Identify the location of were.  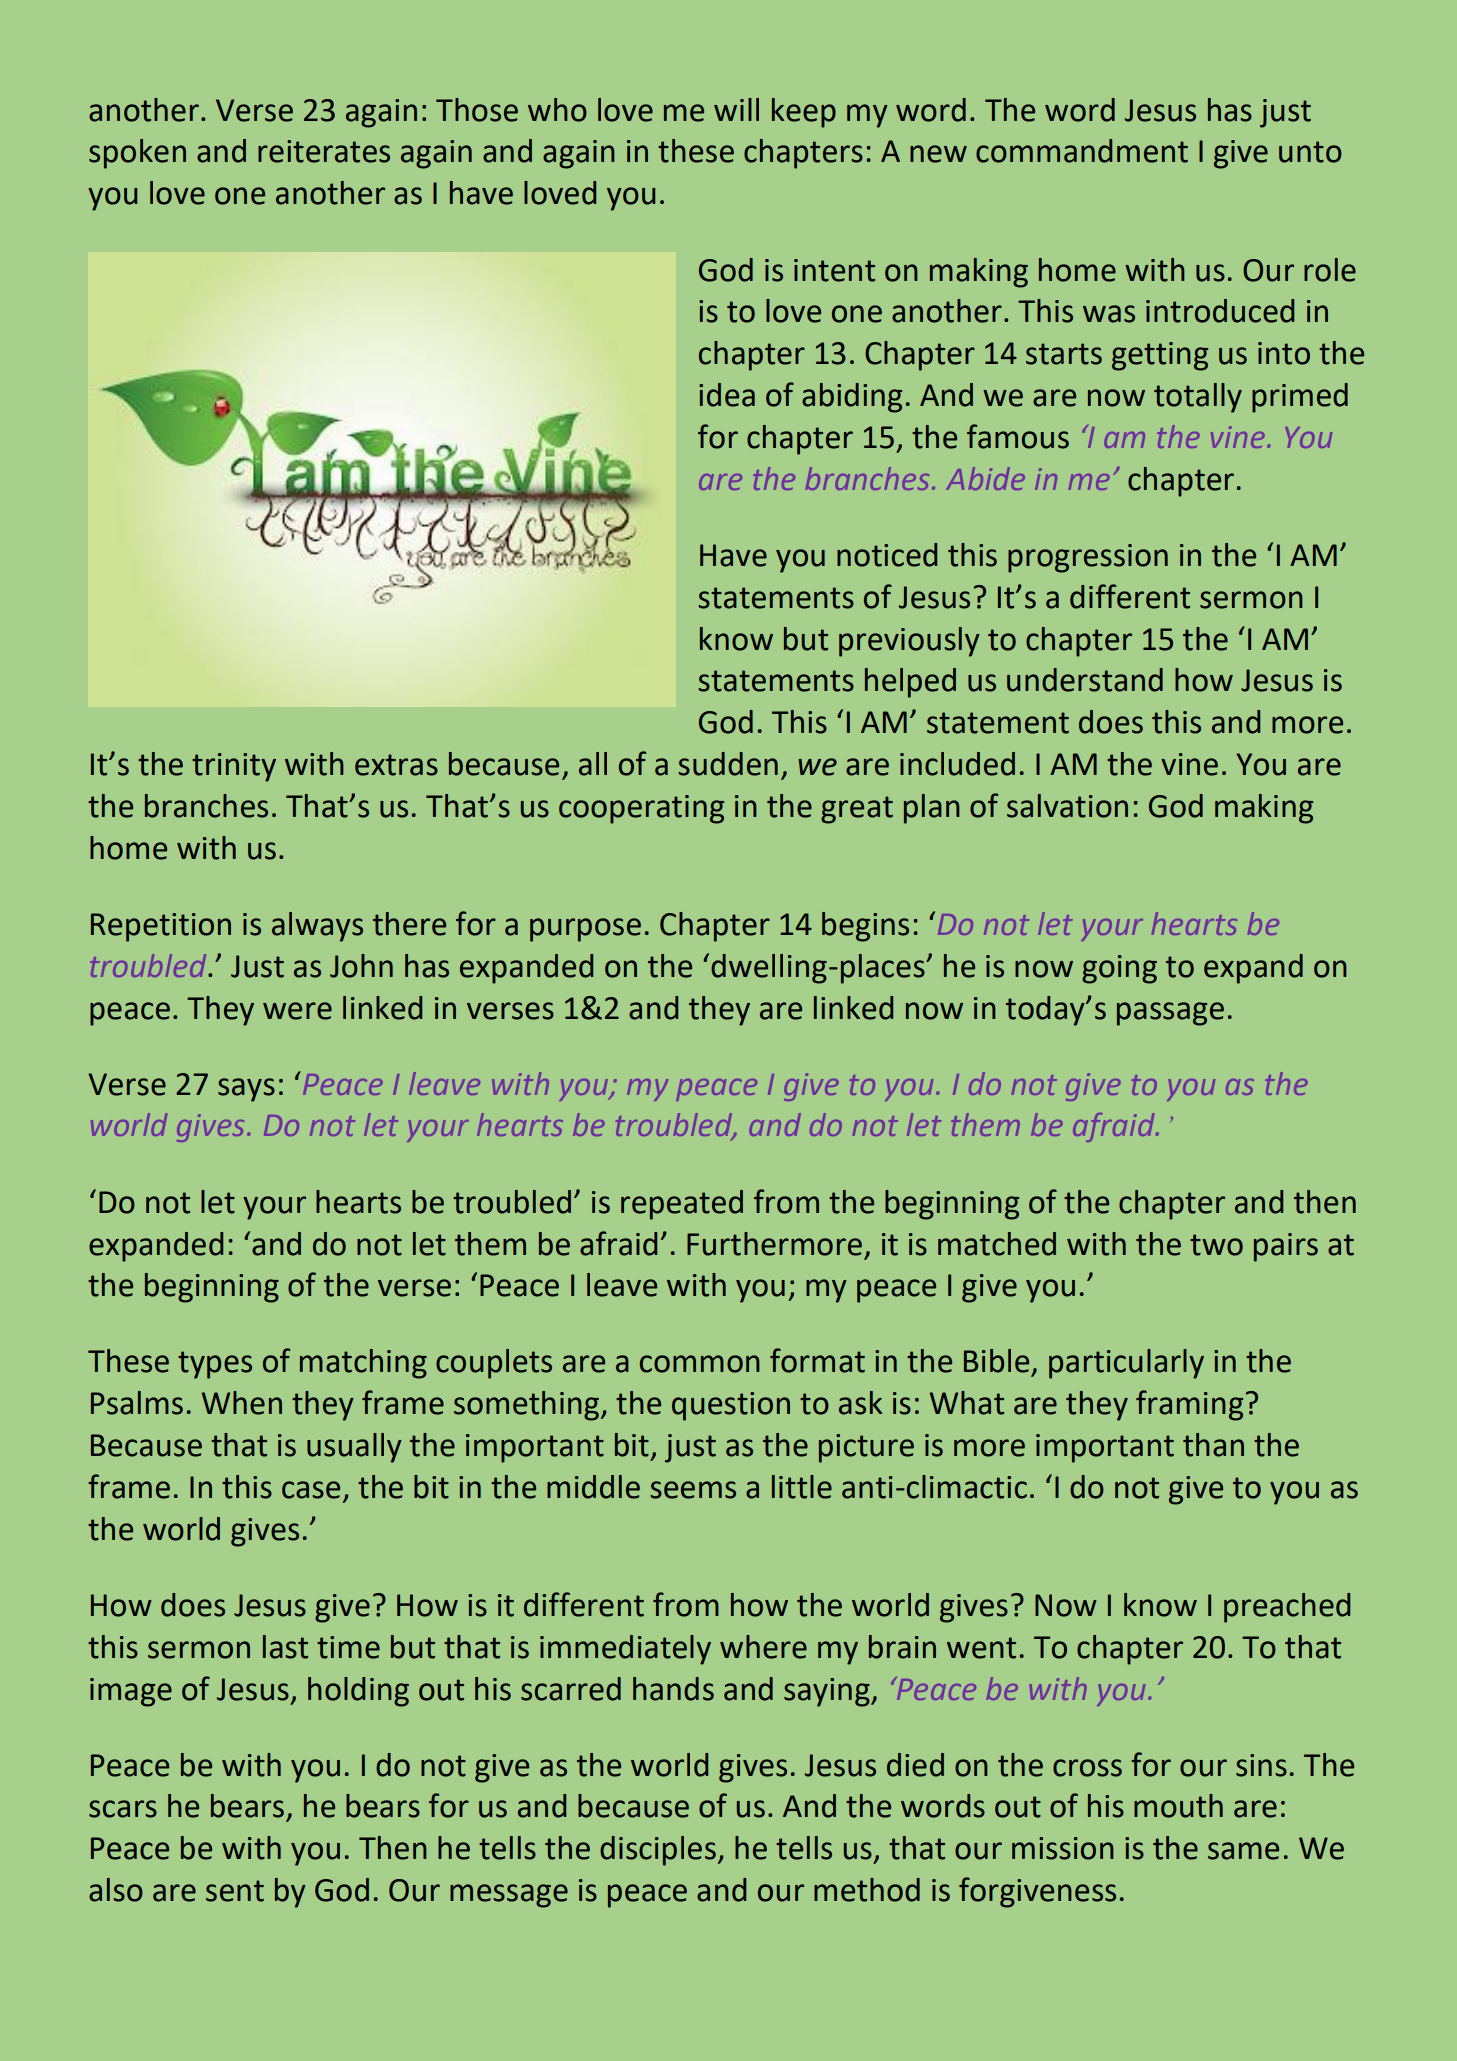
(297, 1011).
